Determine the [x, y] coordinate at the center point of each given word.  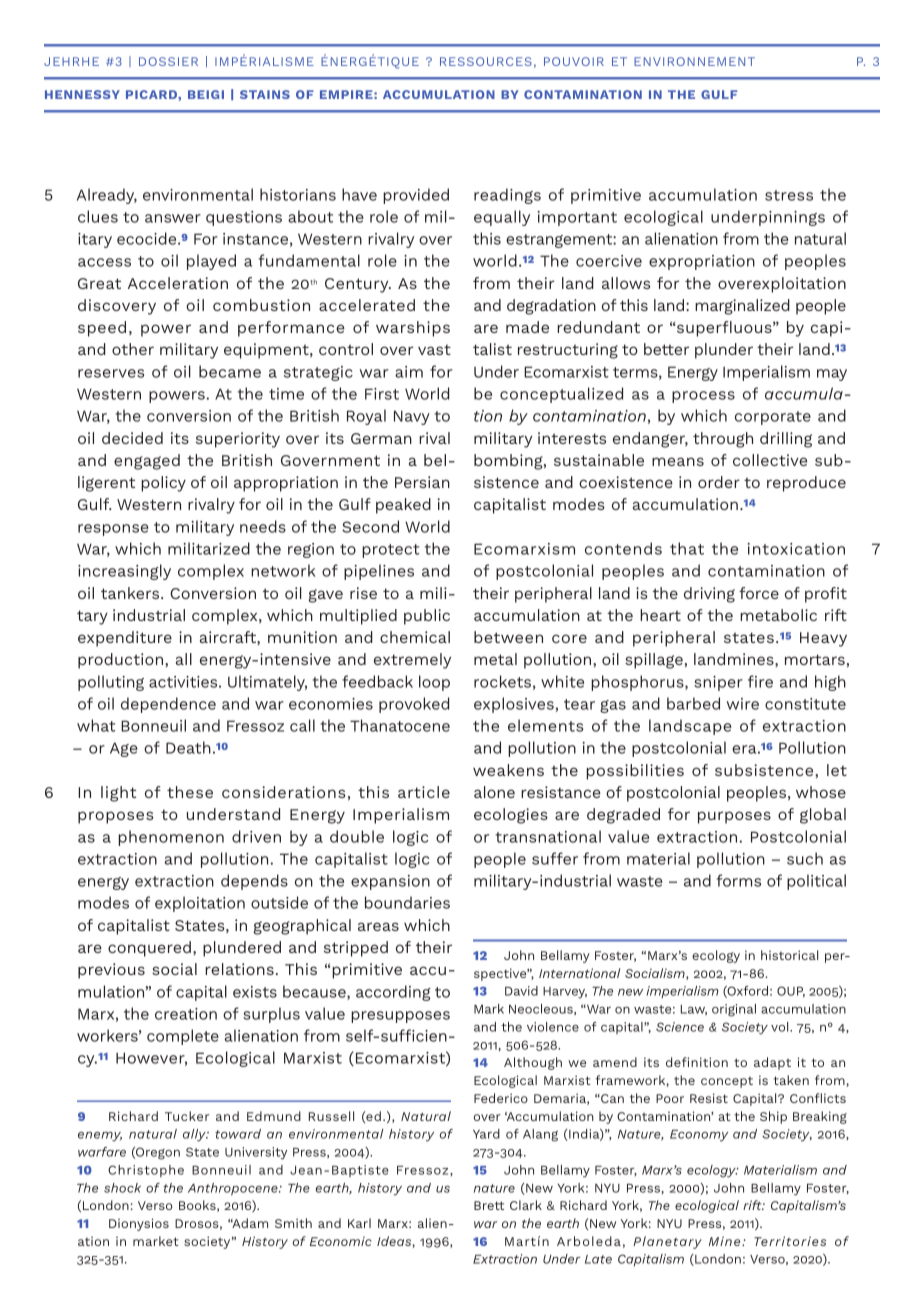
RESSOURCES [486, 61]
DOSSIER [168, 61]
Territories [790, 1241]
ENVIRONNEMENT [694, 61]
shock [122, 1188]
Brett [489, 1205]
